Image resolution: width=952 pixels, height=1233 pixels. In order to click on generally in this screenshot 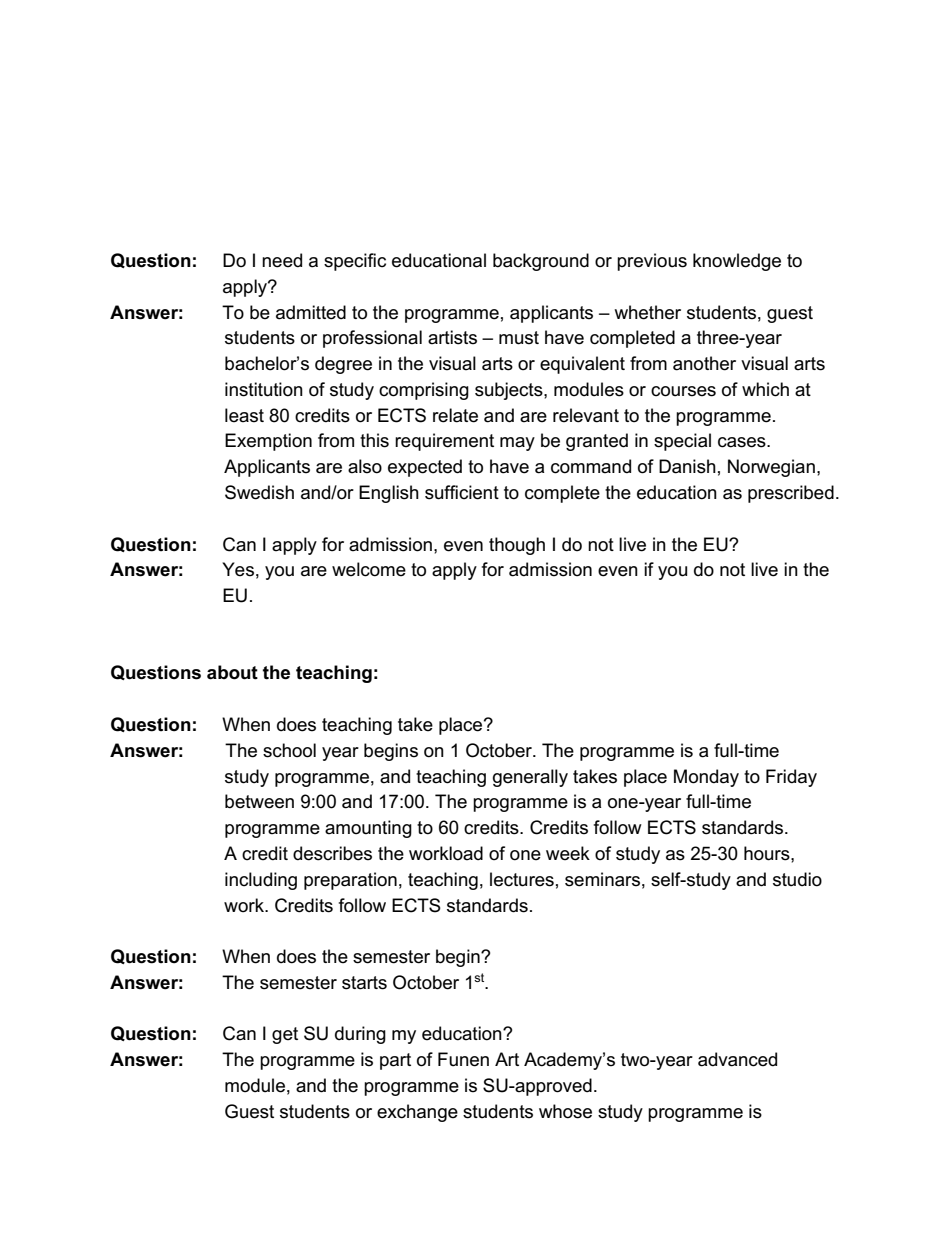, I will do `click(530, 778)`.
